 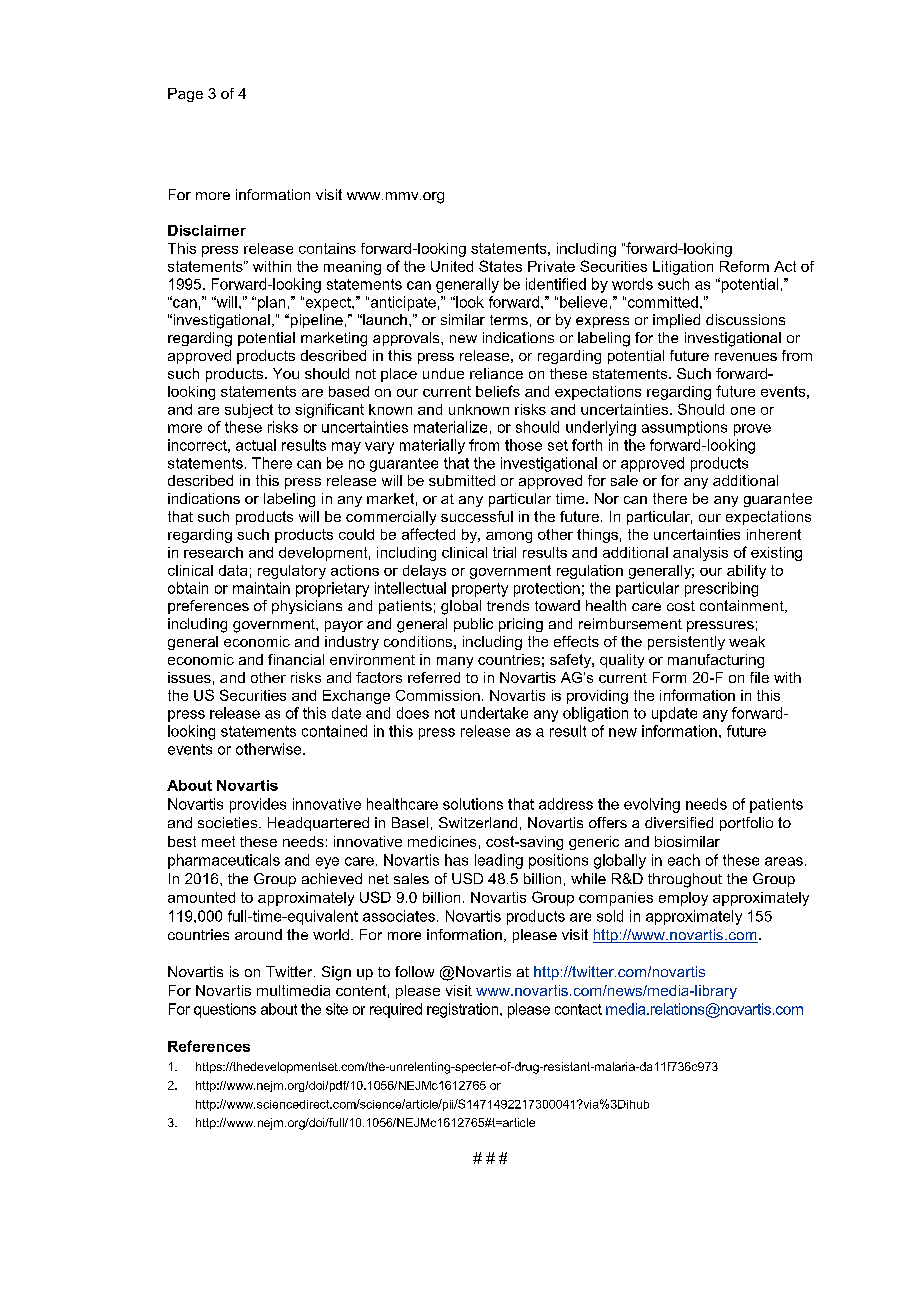 I want to click on States, so click(x=500, y=266).
